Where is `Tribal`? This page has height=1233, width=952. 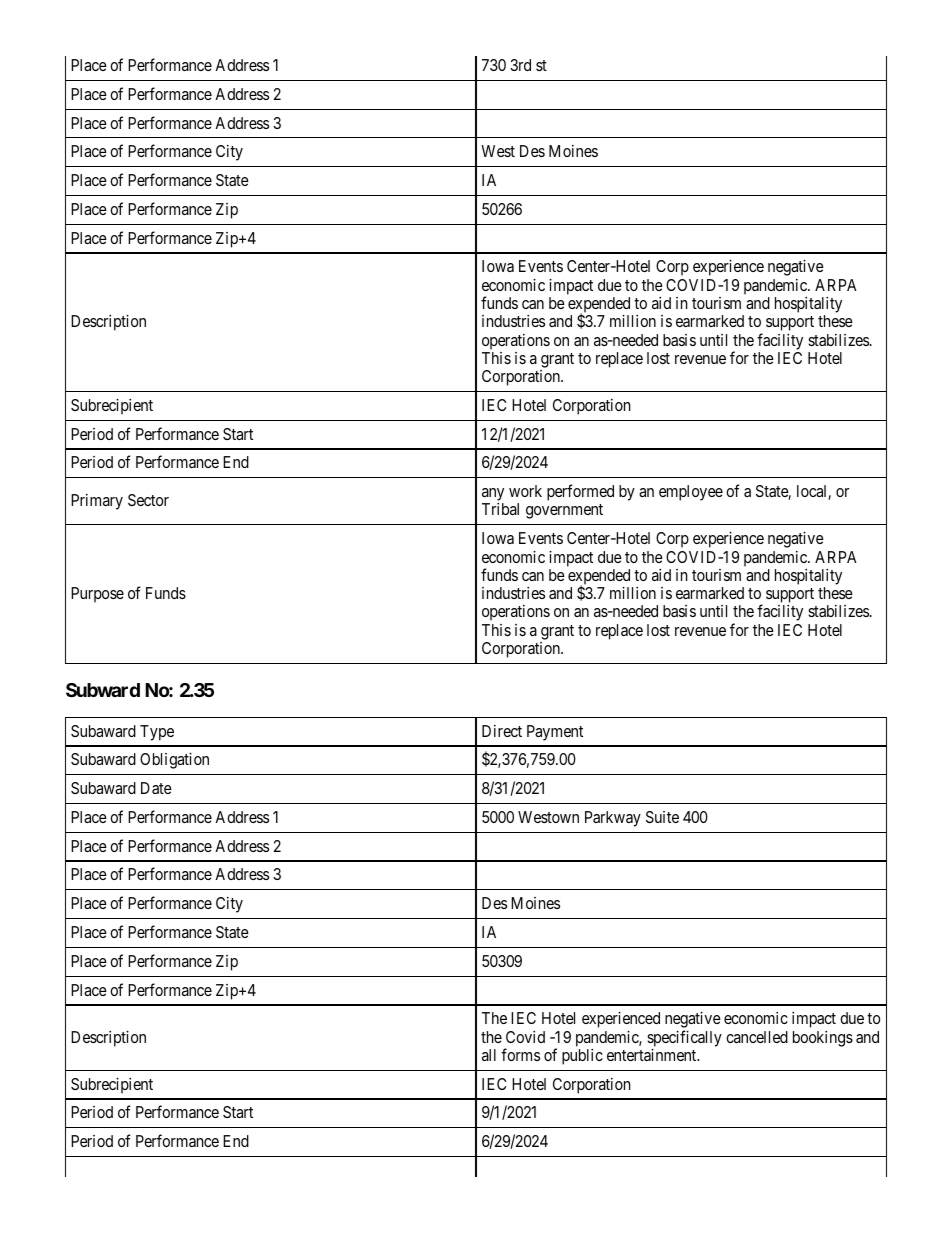
Tribal is located at coordinates (500, 509).
